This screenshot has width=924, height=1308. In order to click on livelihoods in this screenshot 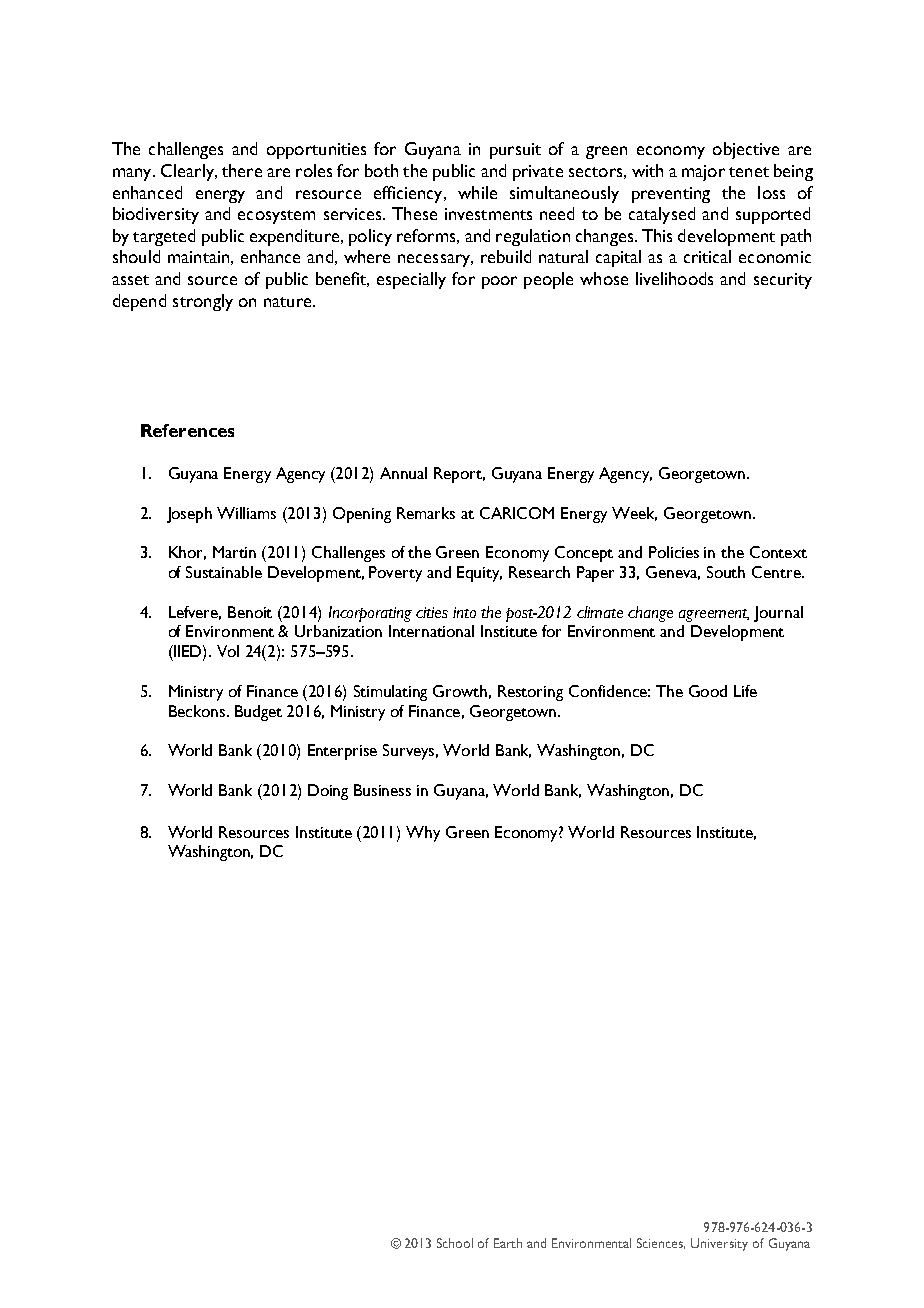, I will do `click(674, 278)`.
